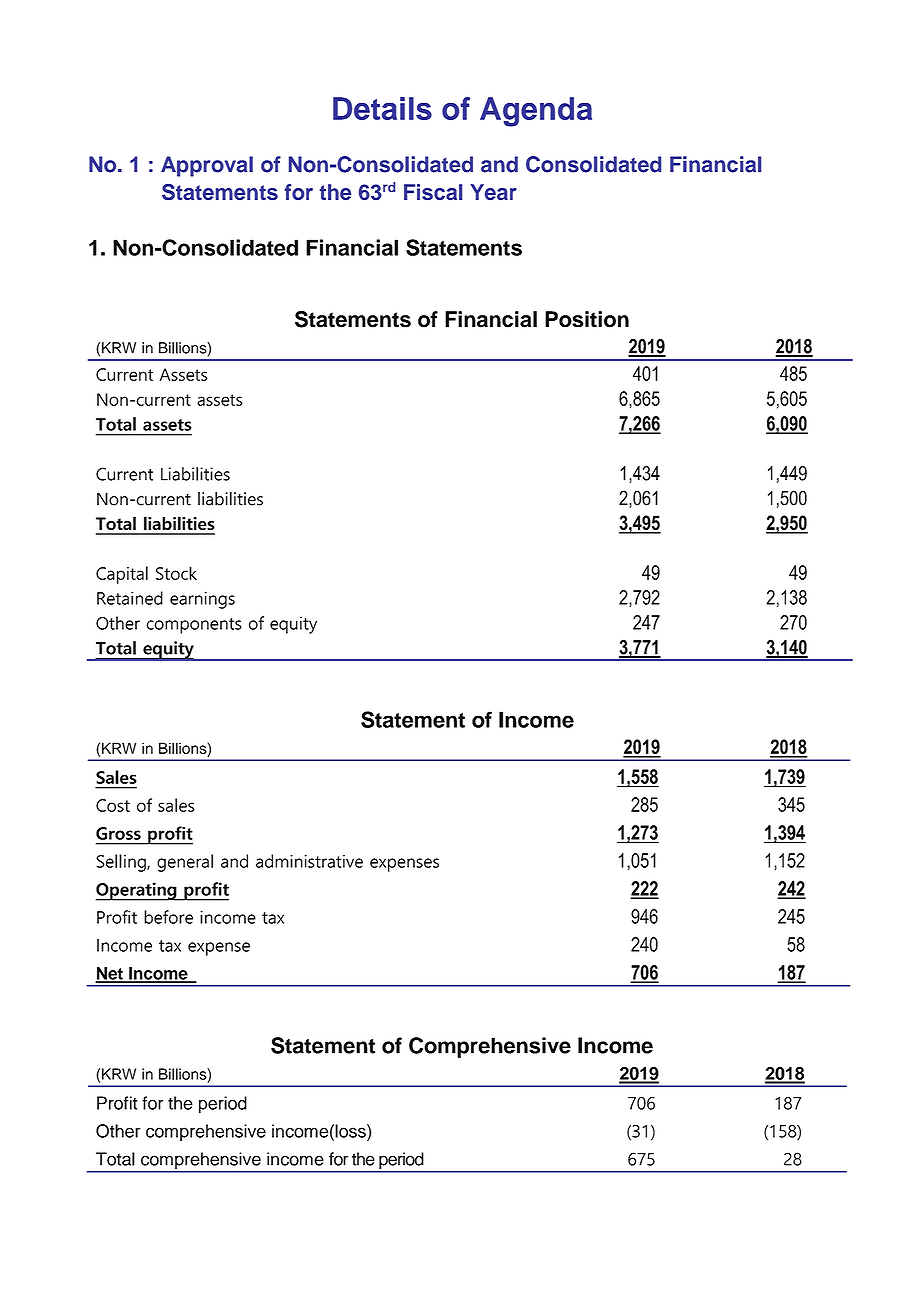  What do you see at coordinates (185, 863) in the image?
I see `general` at bounding box center [185, 863].
